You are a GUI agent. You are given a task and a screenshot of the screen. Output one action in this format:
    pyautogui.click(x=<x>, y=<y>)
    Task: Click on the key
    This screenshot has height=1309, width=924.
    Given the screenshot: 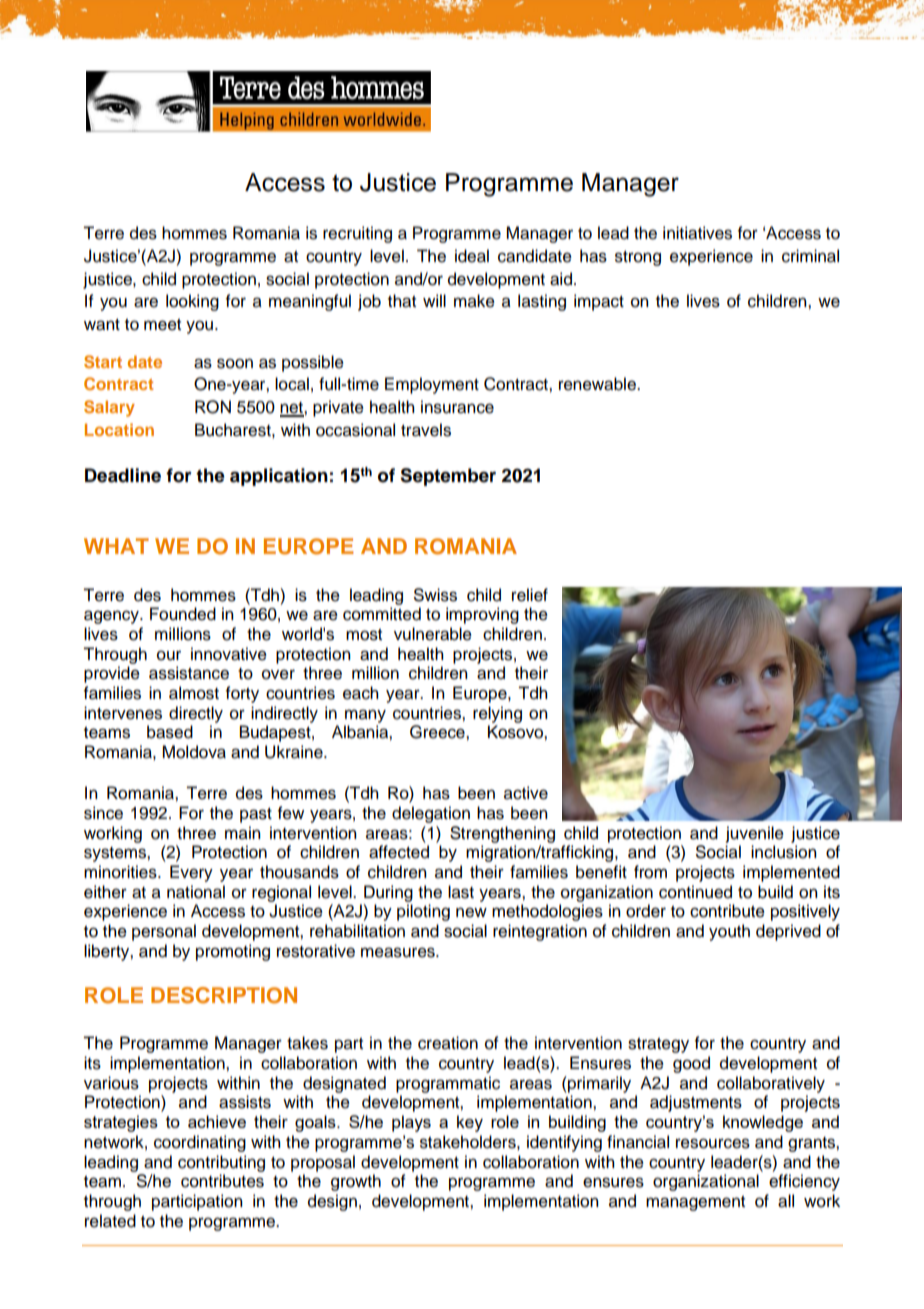 What is the action you would take?
    pyautogui.click(x=470, y=1123)
